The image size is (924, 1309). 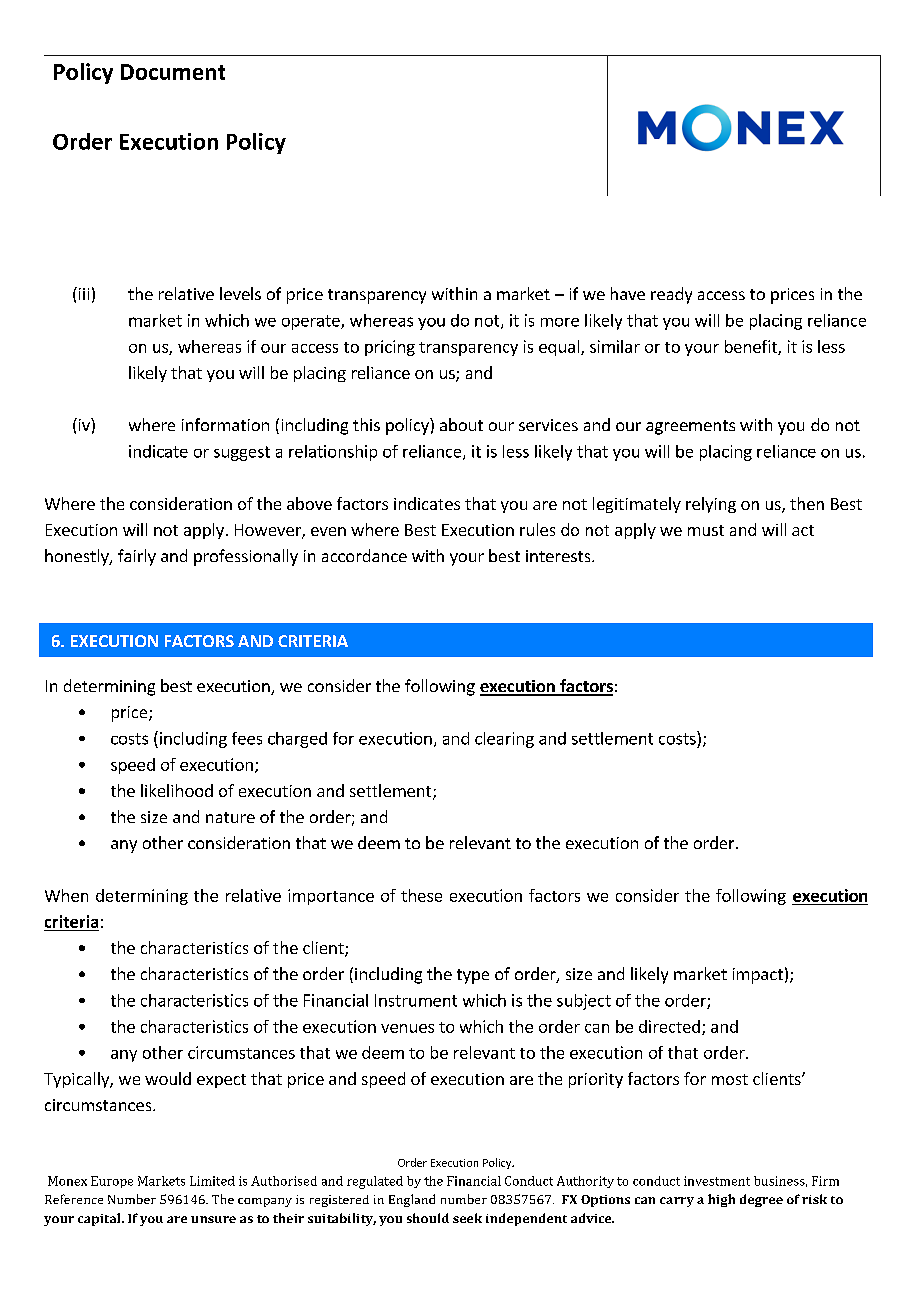 What do you see at coordinates (671, 295) in the screenshot?
I see `ready` at bounding box center [671, 295].
